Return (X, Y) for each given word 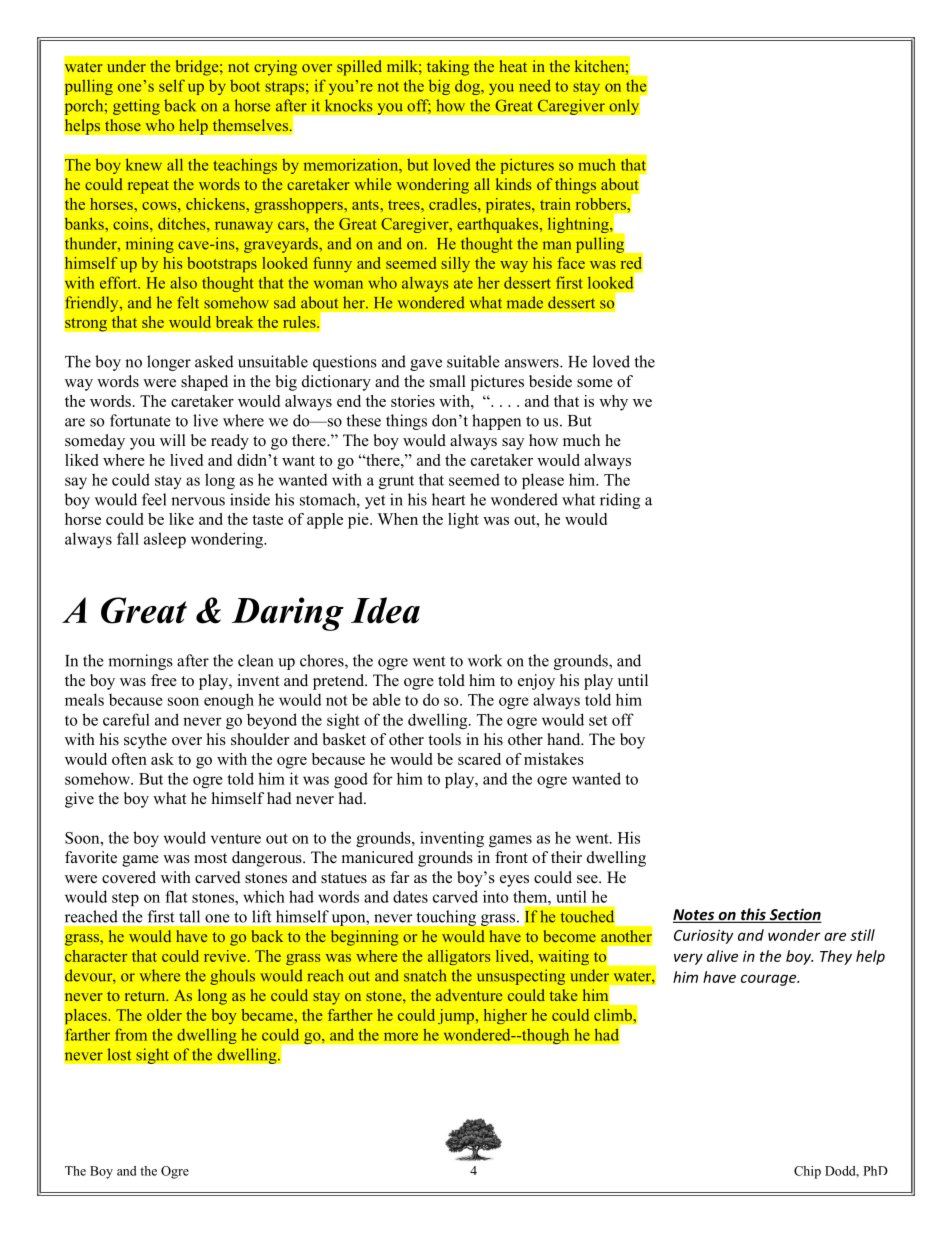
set (598, 720)
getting (136, 107)
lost (119, 1054)
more (401, 1036)
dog (468, 87)
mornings (140, 662)
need (535, 85)
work (485, 660)
